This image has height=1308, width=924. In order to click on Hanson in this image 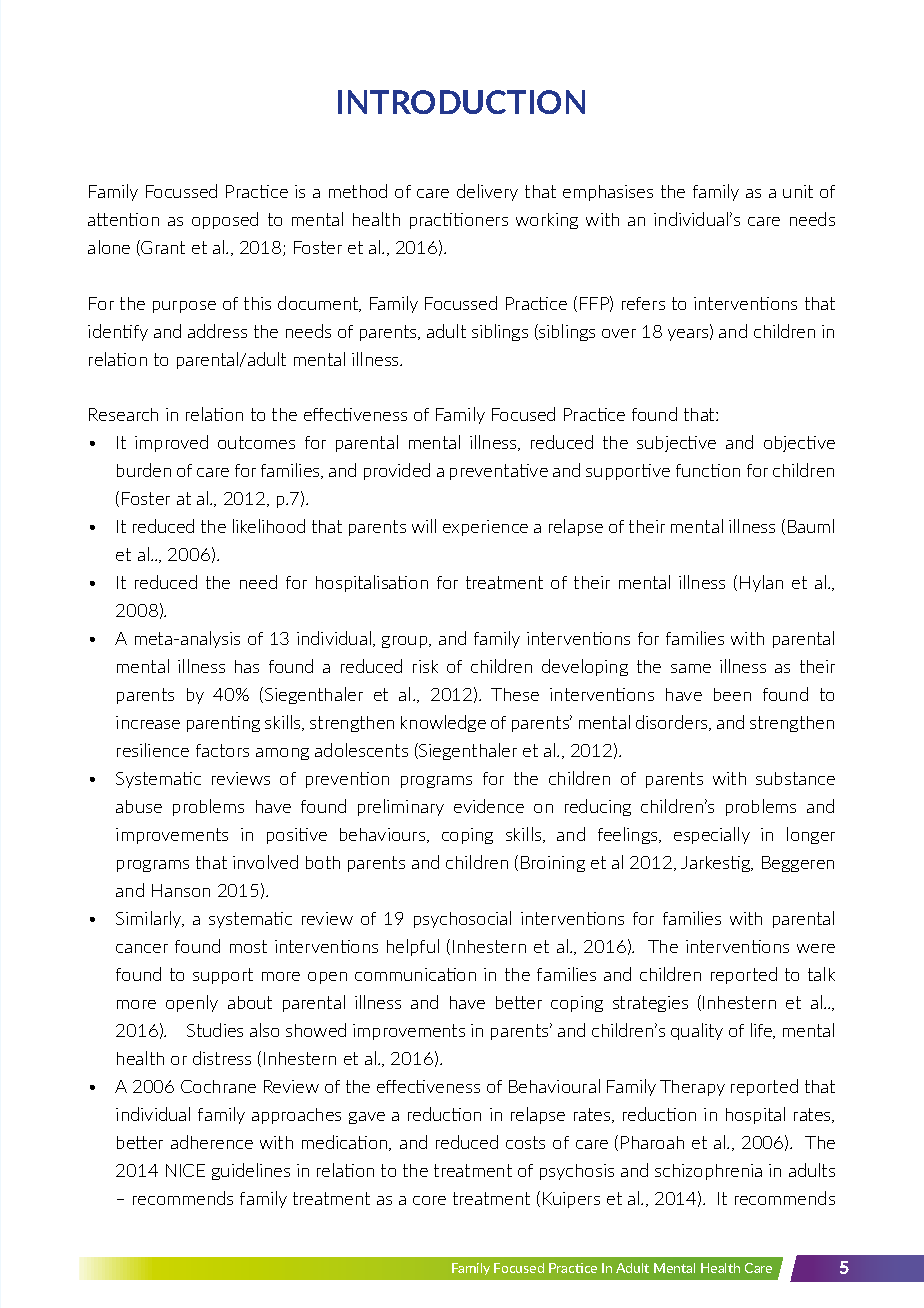, I will do `click(181, 890)`.
